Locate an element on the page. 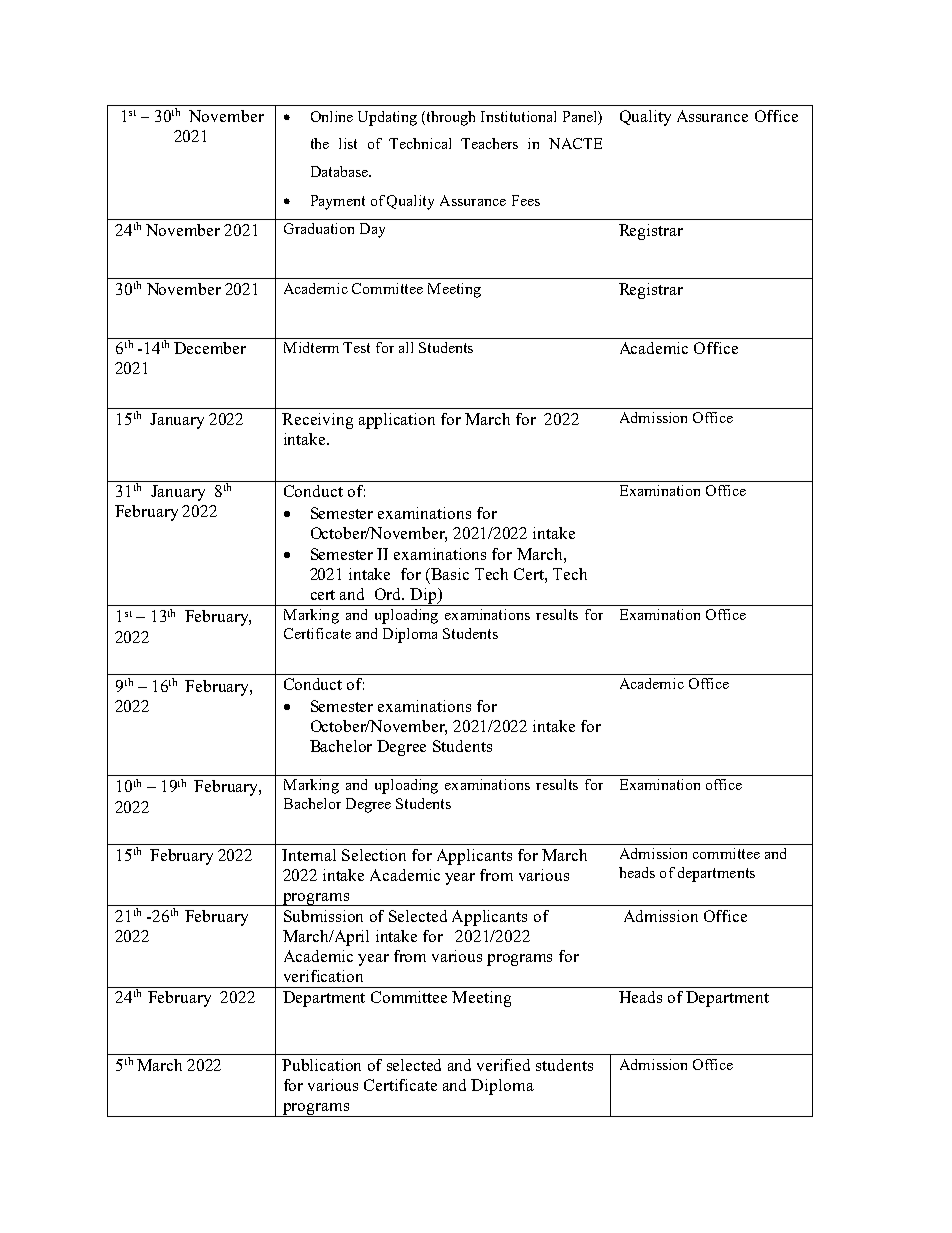 Image resolution: width=952 pixels, height=1233 pixels. Teachers is located at coordinates (489, 143).
